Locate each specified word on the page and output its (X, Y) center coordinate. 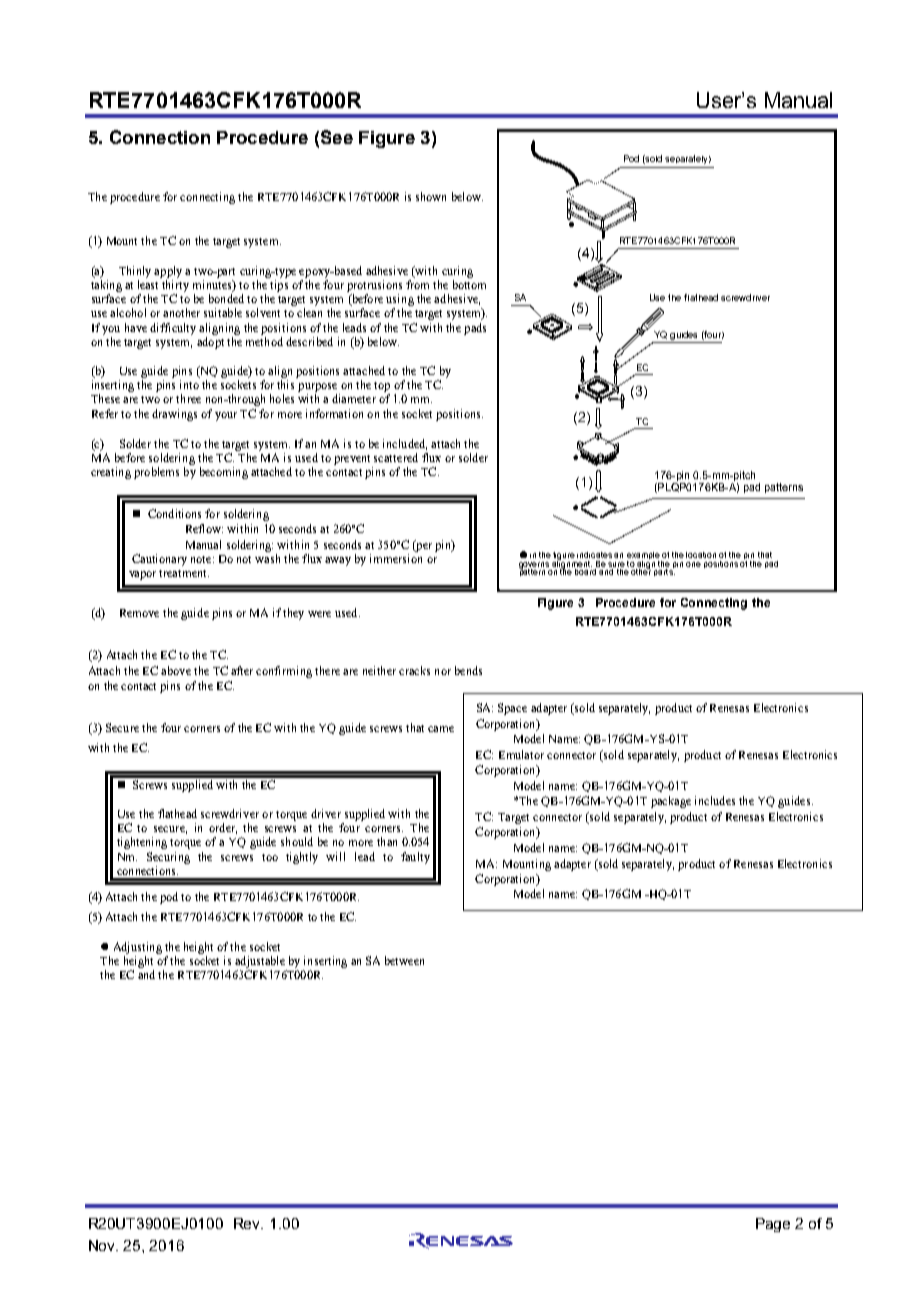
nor (443, 672)
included (405, 444)
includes (715, 800)
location (701, 555)
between (404, 960)
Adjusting (138, 948)
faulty (415, 858)
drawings (174, 415)
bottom (469, 284)
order (223, 828)
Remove (139, 613)
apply (168, 272)
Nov (103, 1245)
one (693, 564)
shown (431, 196)
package (671, 802)
